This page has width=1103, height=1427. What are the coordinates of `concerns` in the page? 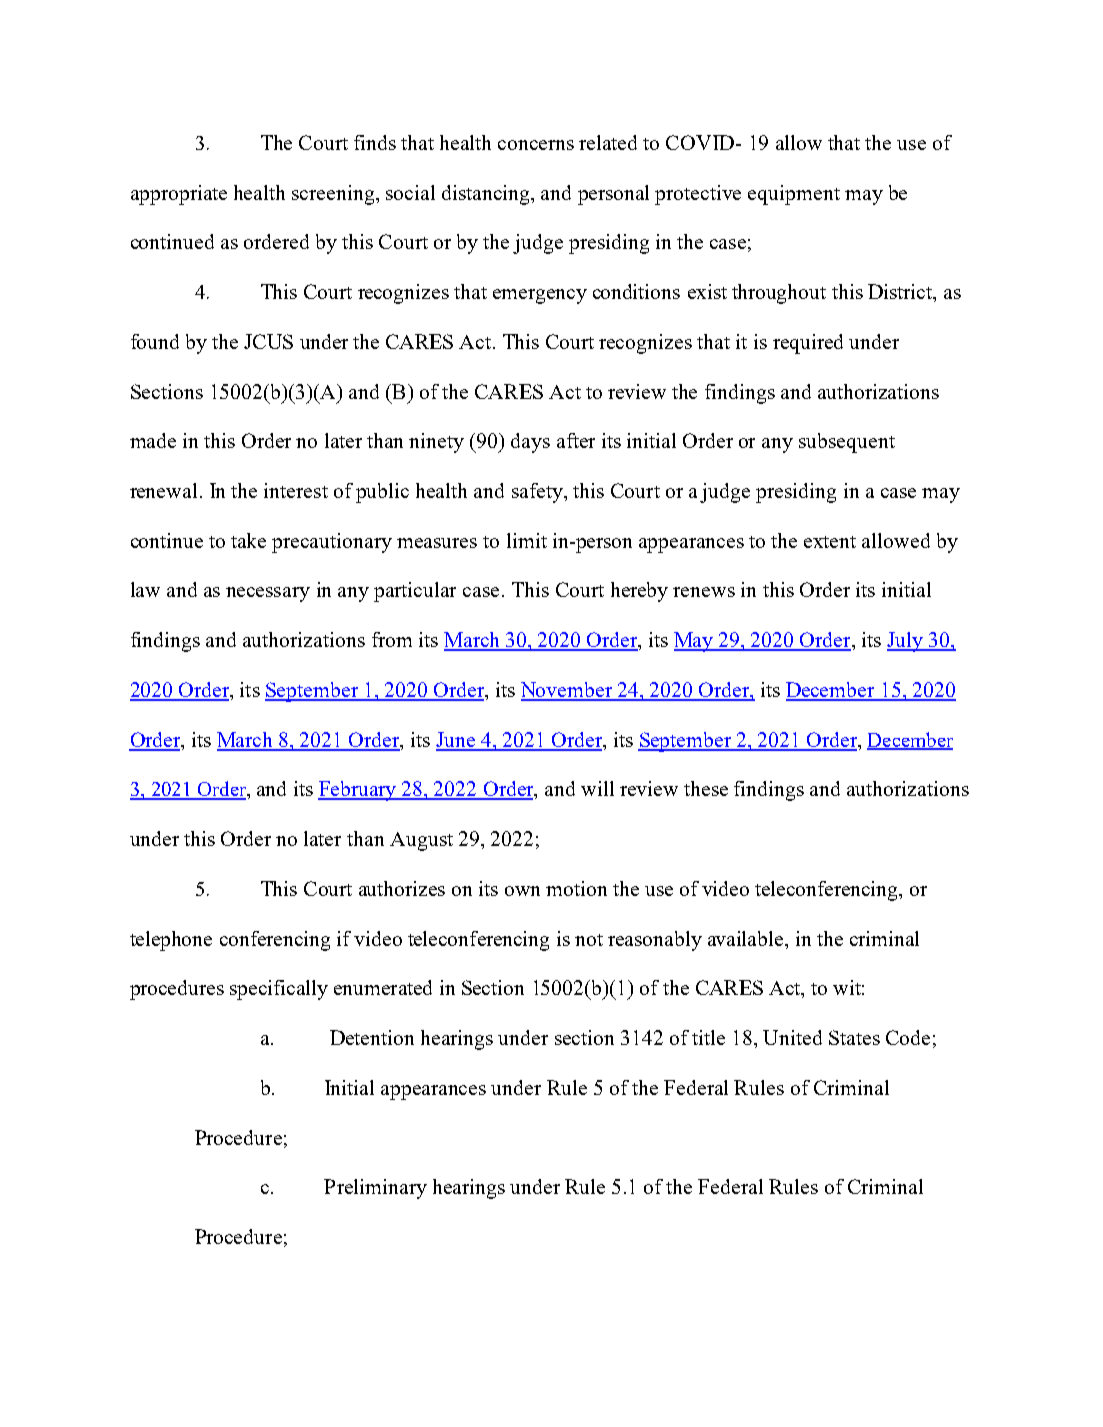 It's located at (536, 145).
